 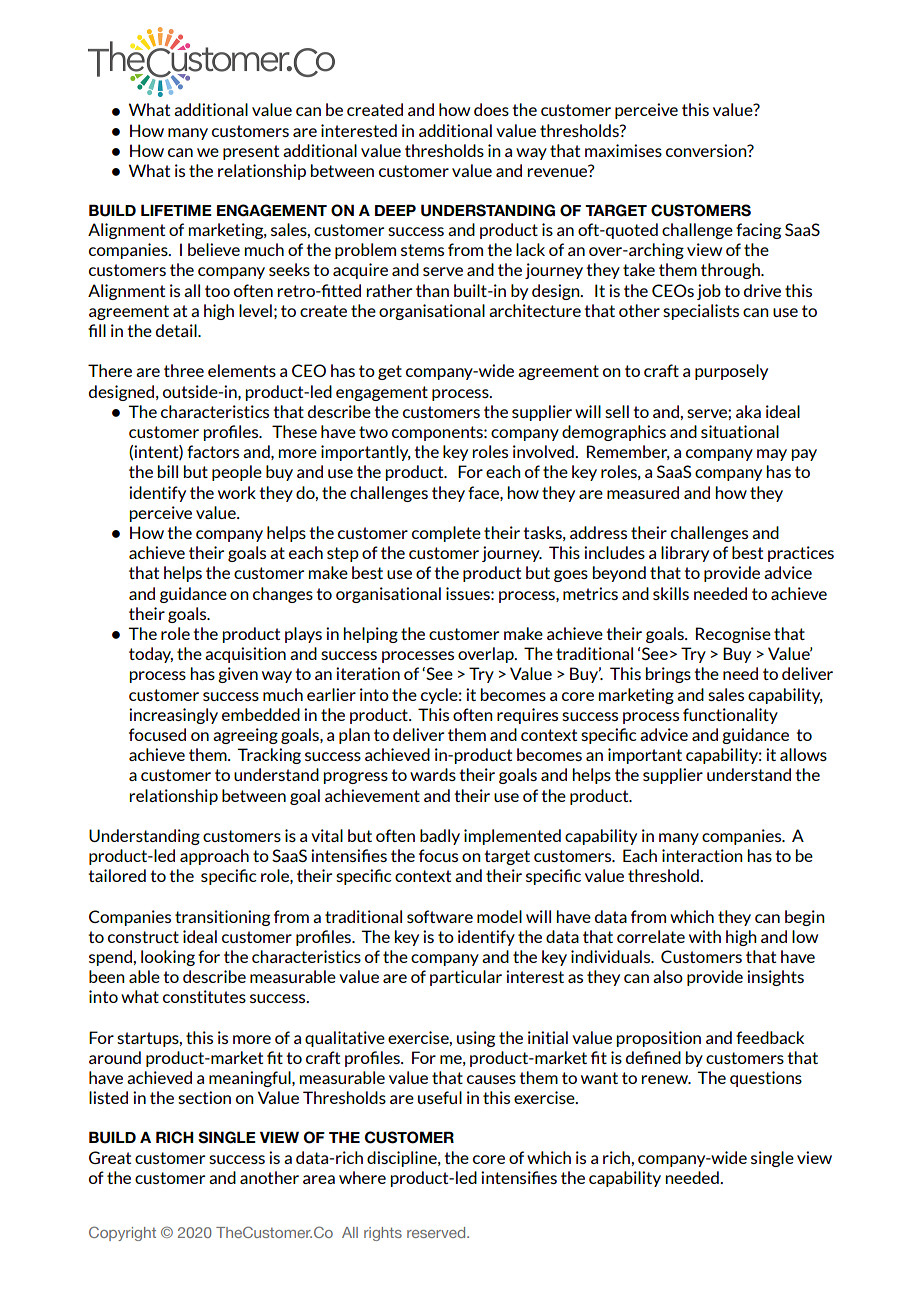 What do you see at coordinates (168, 471) in the page?
I see `bill` at bounding box center [168, 471].
